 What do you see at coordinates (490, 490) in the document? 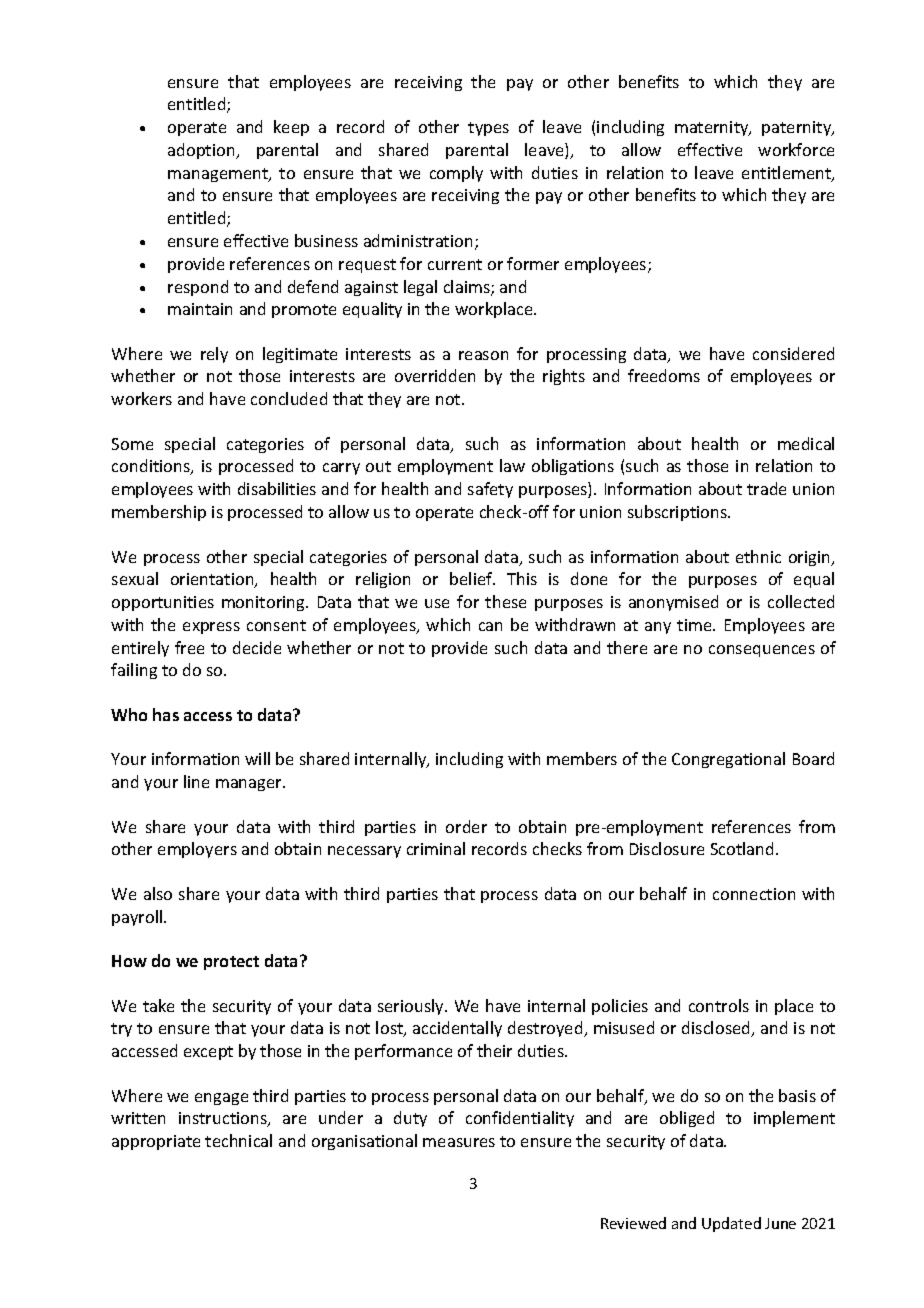
I see `safety` at bounding box center [490, 490].
